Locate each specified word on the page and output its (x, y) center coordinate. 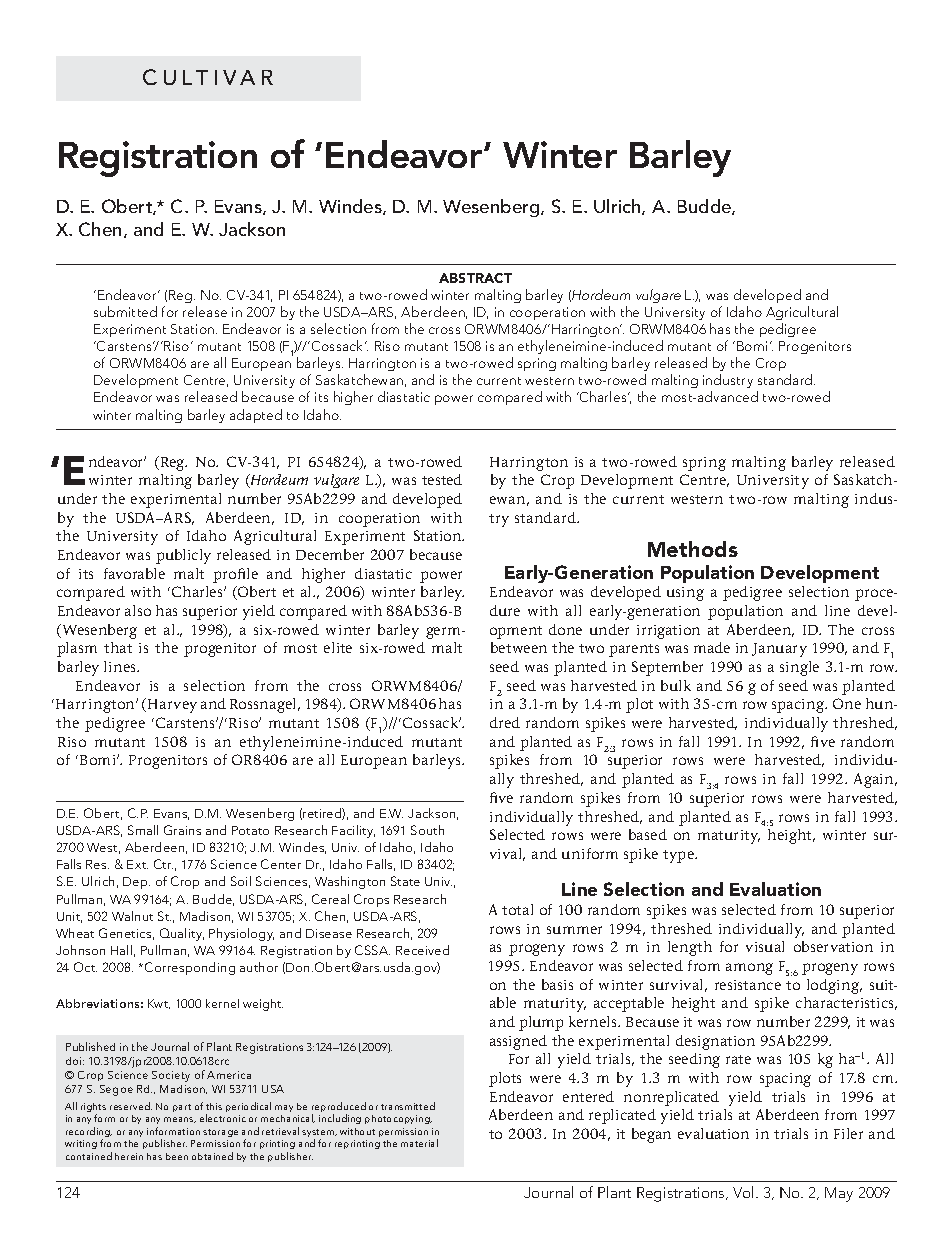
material (419, 1143)
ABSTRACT (475, 278)
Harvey (172, 706)
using (685, 594)
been (177, 1156)
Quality (182, 934)
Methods (693, 549)
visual (765, 946)
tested (442, 479)
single (799, 668)
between (519, 647)
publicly (183, 556)
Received (422, 950)
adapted (256, 416)
